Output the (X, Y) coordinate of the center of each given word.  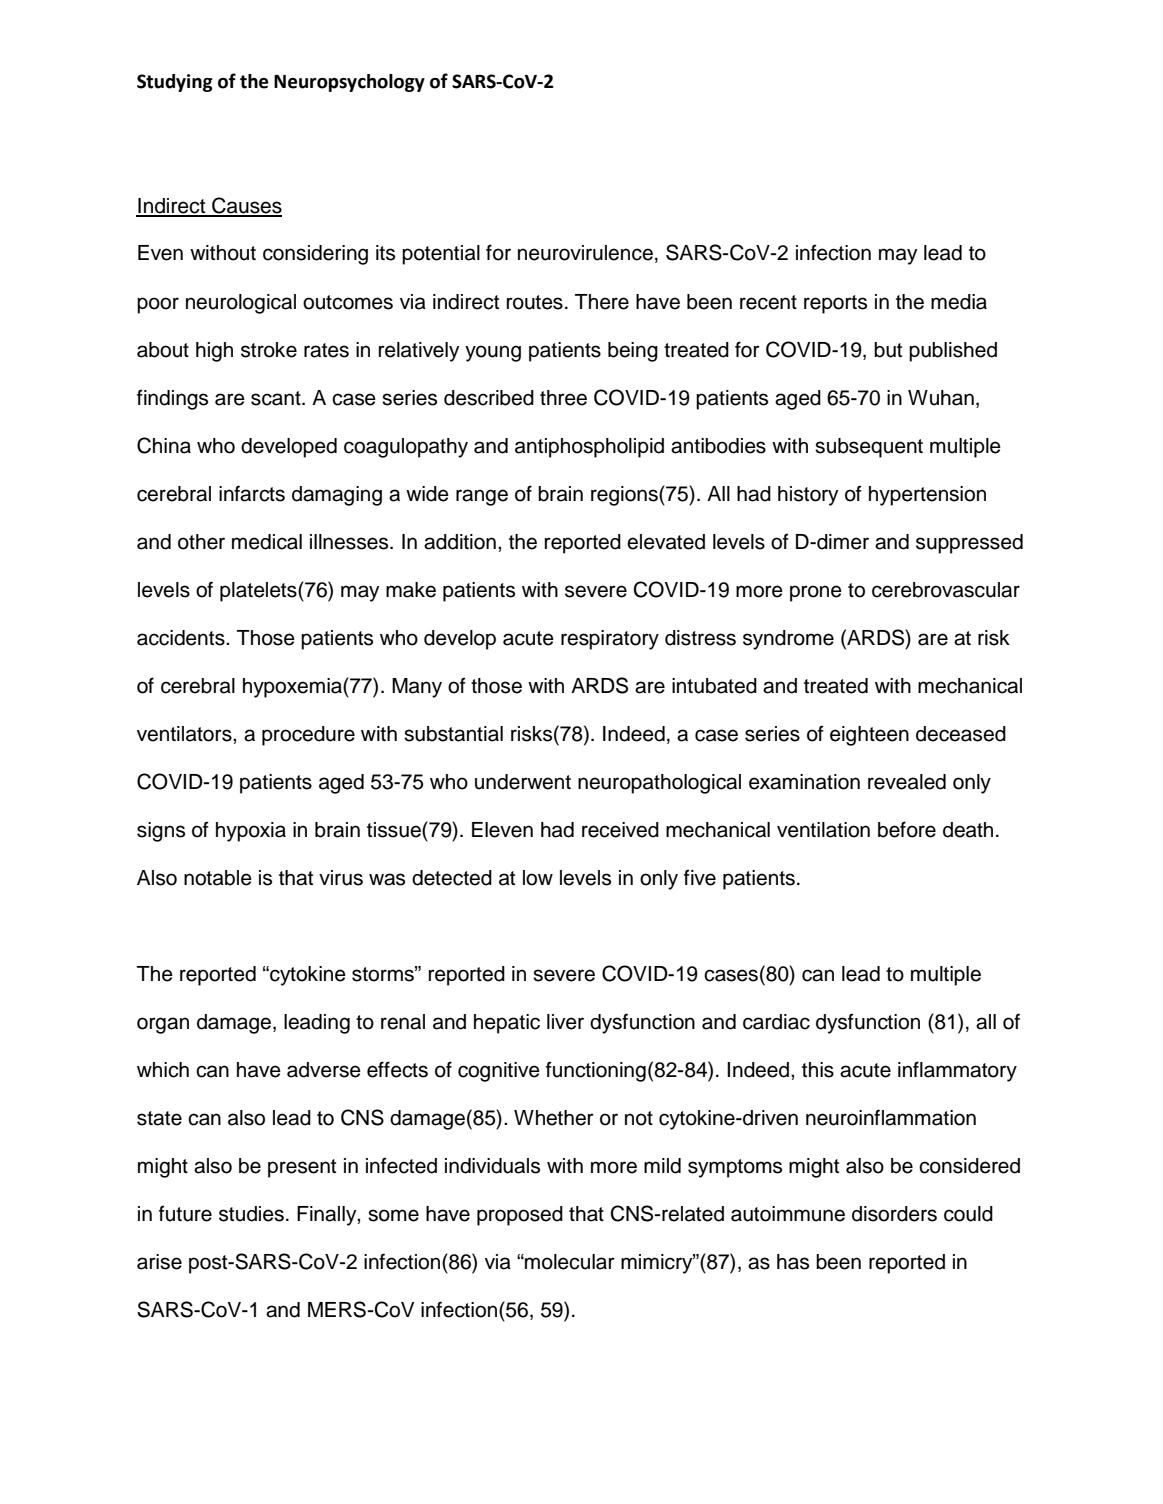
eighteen (869, 736)
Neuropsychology (349, 83)
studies (251, 1214)
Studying (175, 83)
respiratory (610, 640)
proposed (520, 1216)
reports (835, 304)
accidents (182, 638)
